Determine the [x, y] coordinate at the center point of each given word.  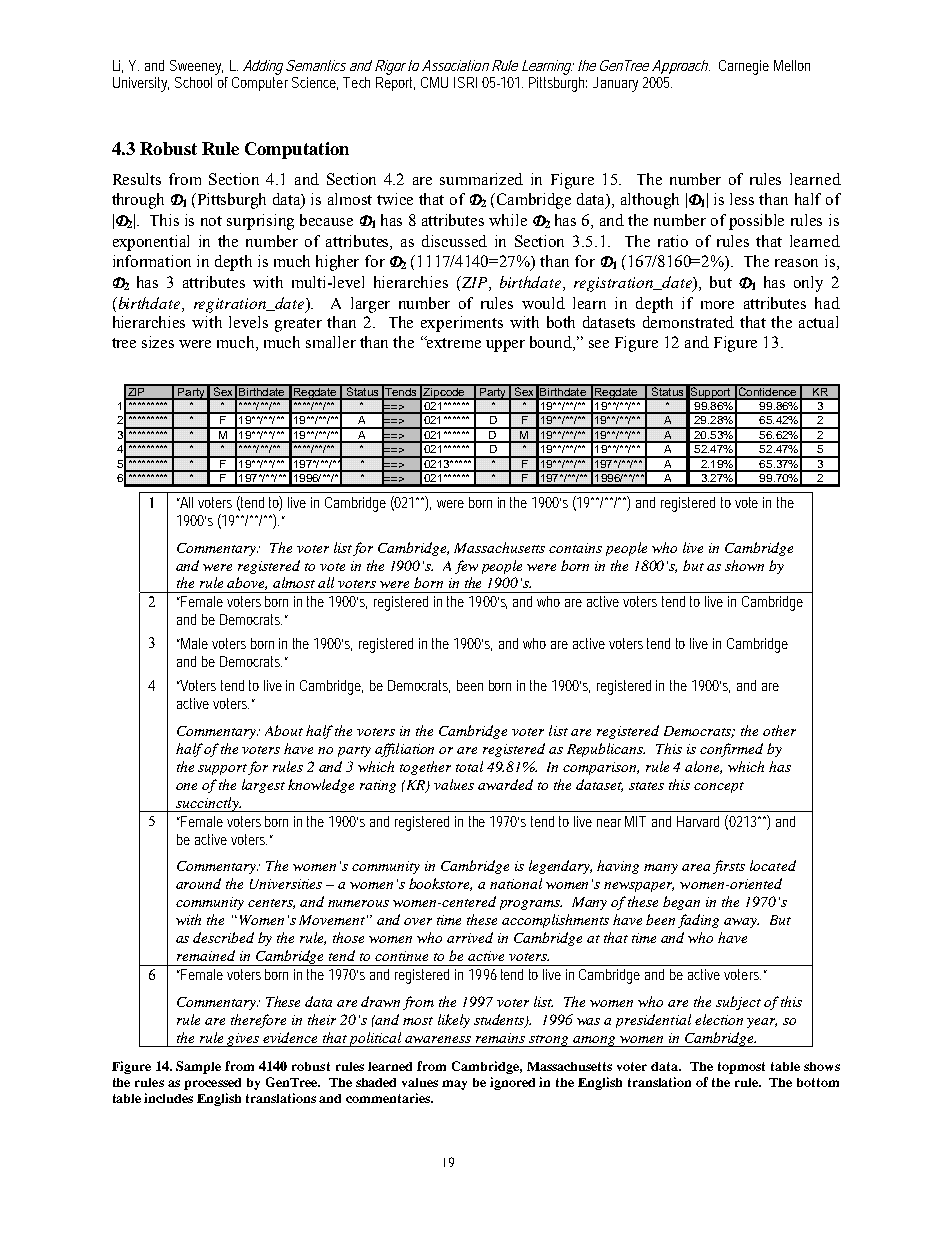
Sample [198, 1067]
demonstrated [688, 322]
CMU [434, 82]
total [469, 766]
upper [505, 346]
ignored [512, 1083]
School [193, 82]
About [284, 730]
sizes [158, 342]
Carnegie [744, 67]
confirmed [731, 750]
